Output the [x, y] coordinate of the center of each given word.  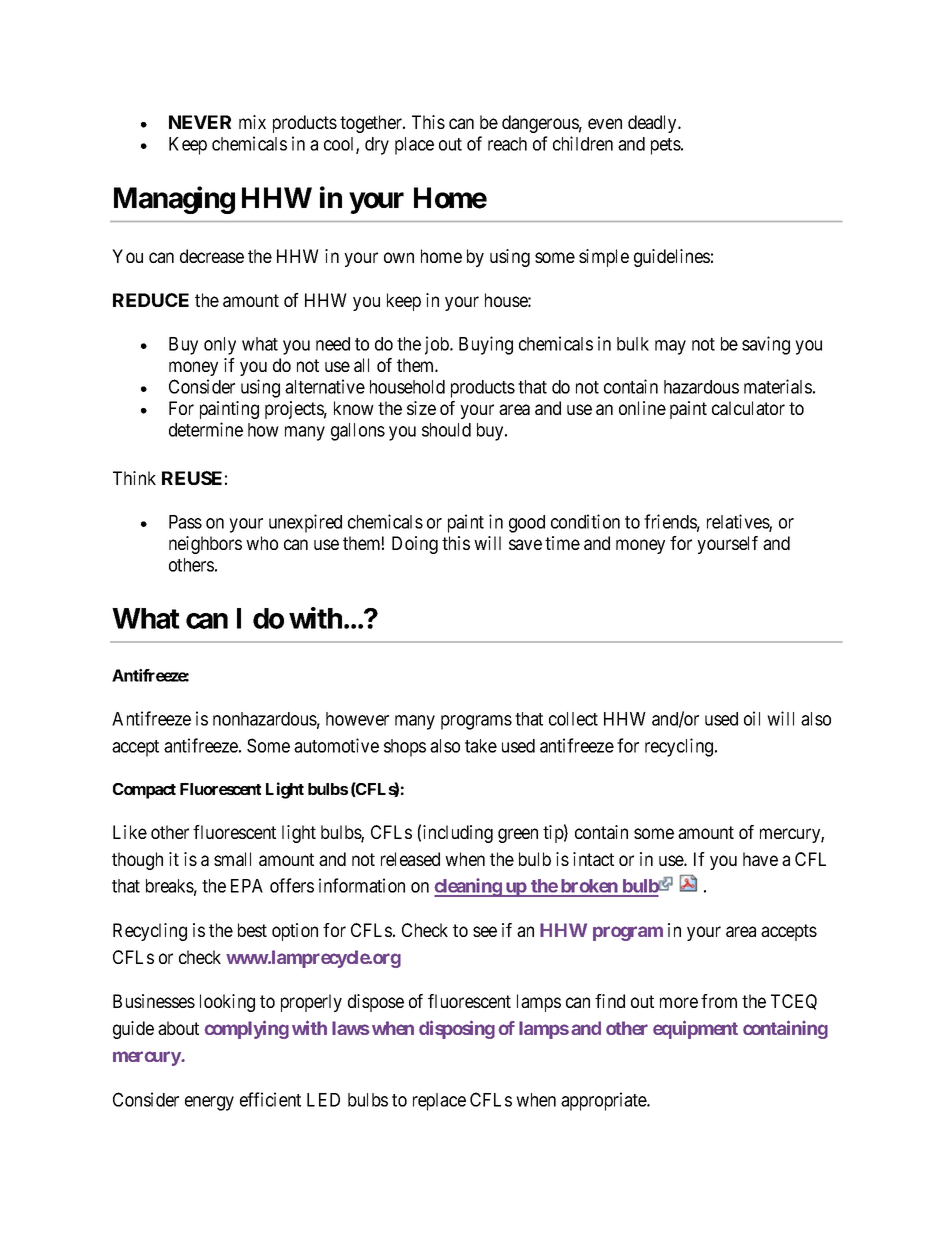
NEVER [200, 122]
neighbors [205, 545]
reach [507, 144]
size [421, 408]
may [670, 347]
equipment [695, 1029]
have [760, 859]
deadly [653, 124]
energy [209, 1103]
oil [752, 718]
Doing [415, 545]
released [410, 859]
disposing [457, 1029]
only [220, 346]
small [232, 859]
